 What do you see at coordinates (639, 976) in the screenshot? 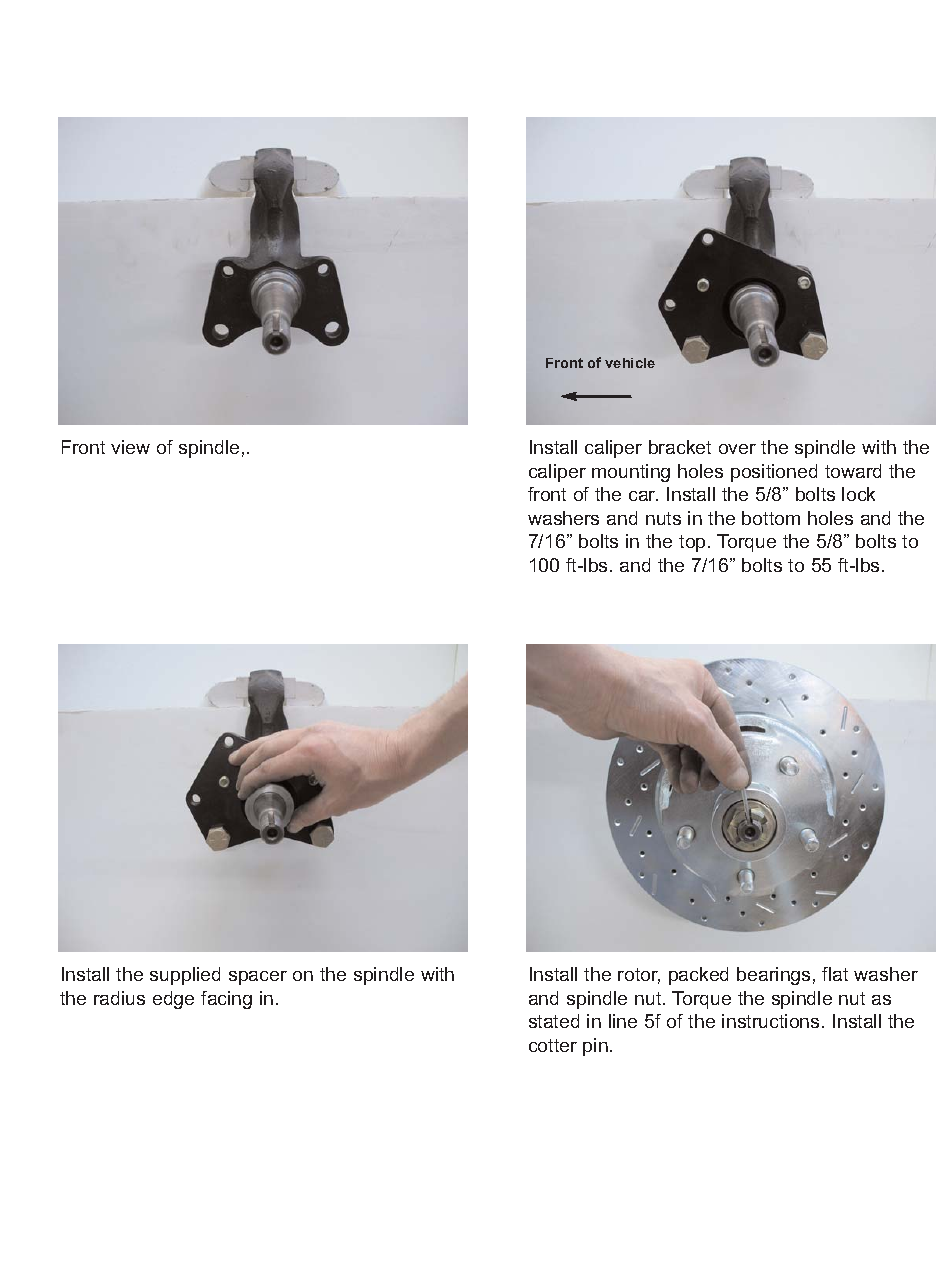
I see `rotor` at bounding box center [639, 976].
